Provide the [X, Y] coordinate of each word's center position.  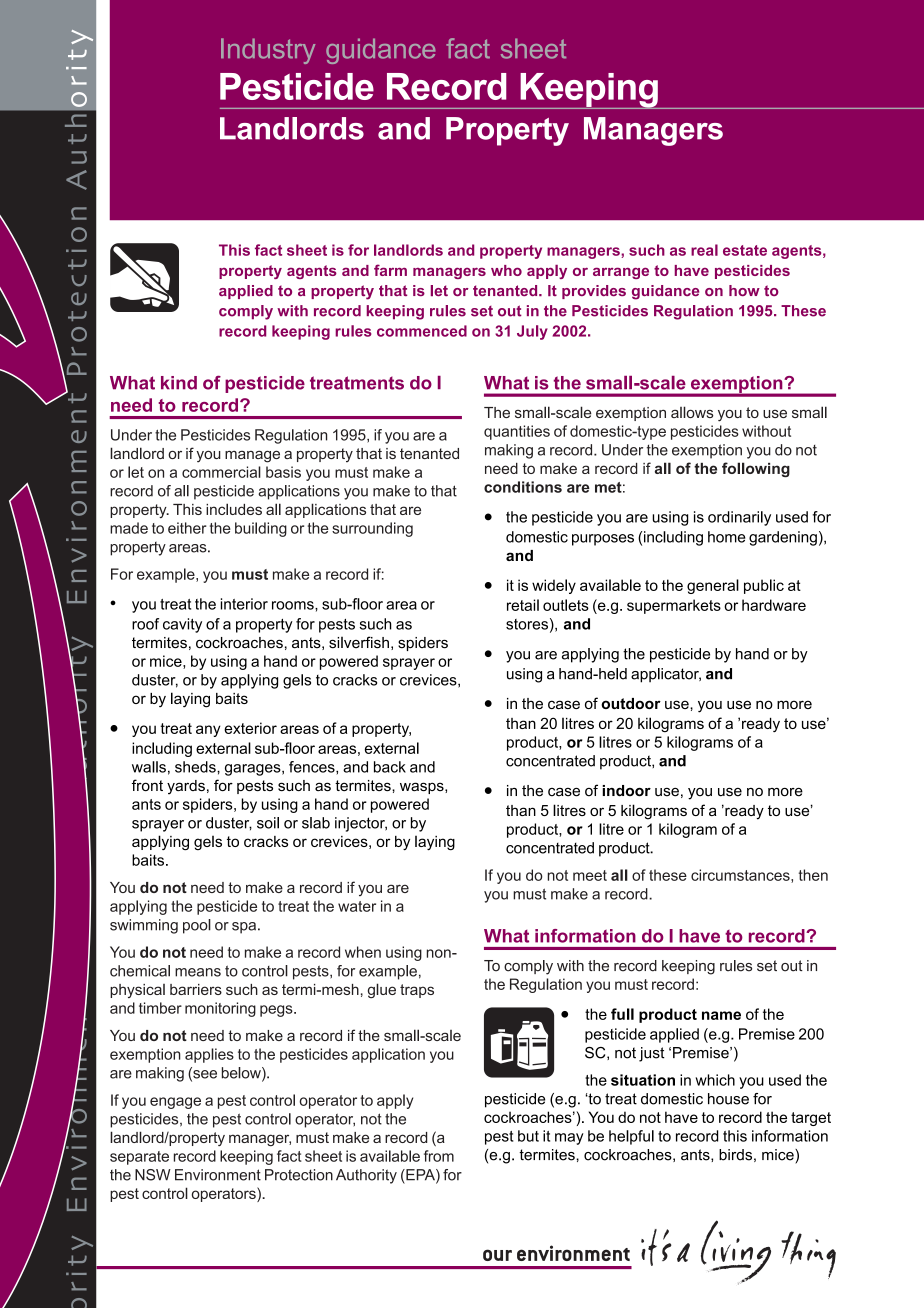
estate [745, 250]
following [756, 469]
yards [186, 787]
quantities [517, 432]
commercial [221, 472]
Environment [218, 1175]
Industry [268, 51]
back [390, 767]
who [506, 270]
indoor [626, 791]
